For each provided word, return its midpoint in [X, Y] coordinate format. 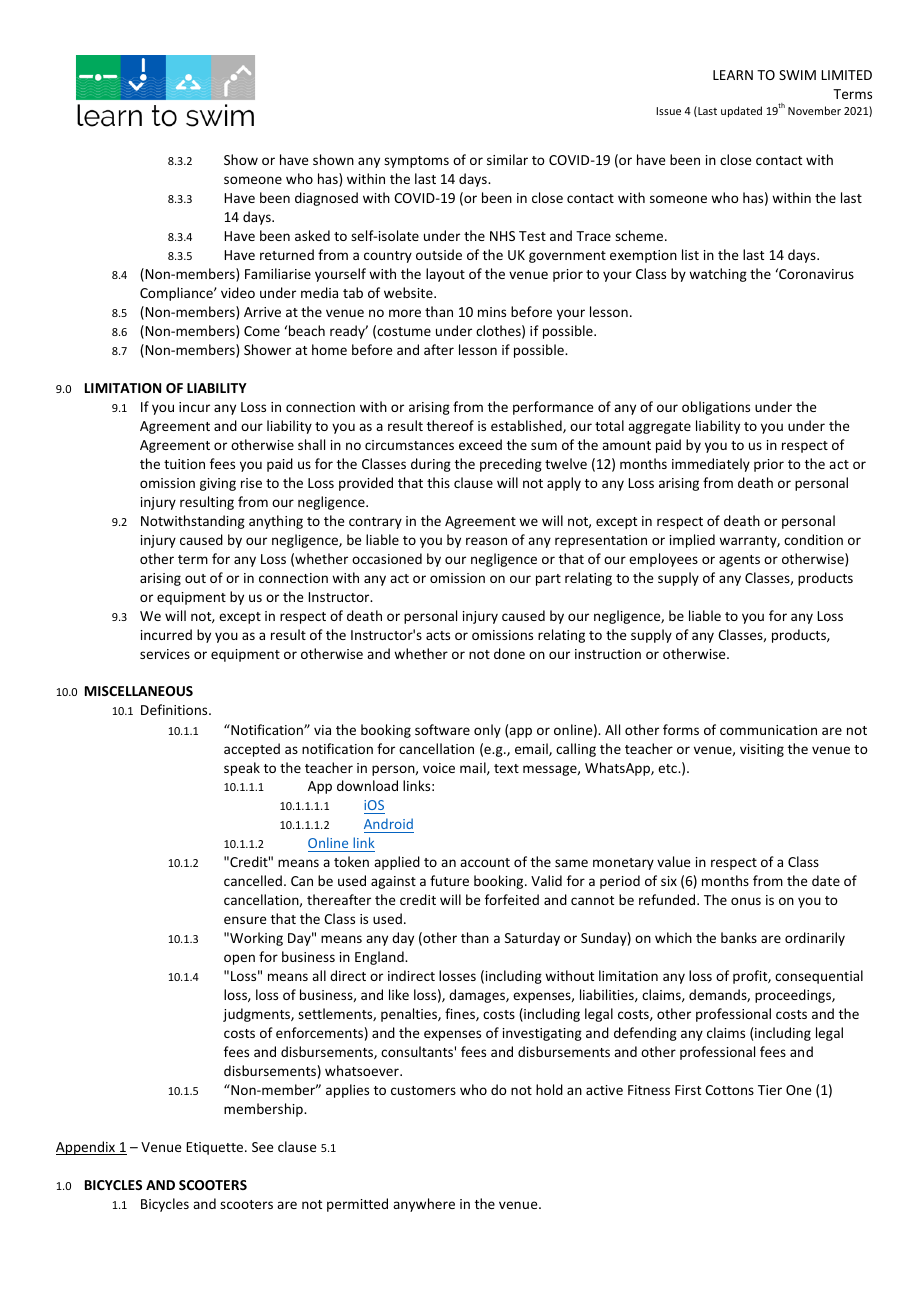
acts [438, 635]
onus [746, 901]
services [165, 654]
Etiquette [216, 1148]
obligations [716, 408]
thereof [450, 425]
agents [739, 561]
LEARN [733, 75]
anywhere [424, 1205]
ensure [245, 920]
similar [507, 159]
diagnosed [326, 199]
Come [262, 331]
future [449, 880]
